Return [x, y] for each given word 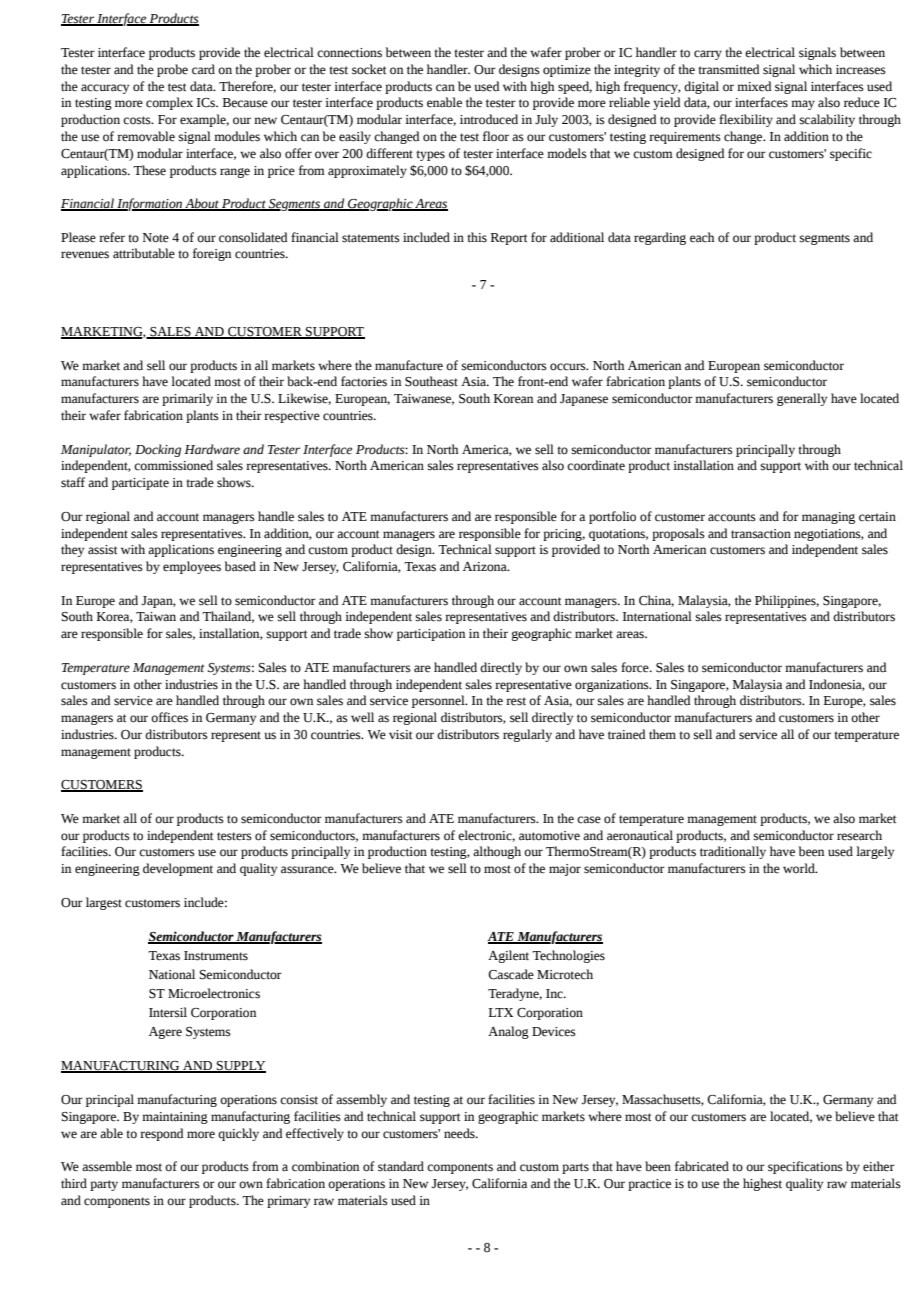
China [656, 601]
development [178, 869]
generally [802, 399]
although [497, 852]
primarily [187, 399]
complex [169, 103]
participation [431, 635]
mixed [754, 86]
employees [192, 567]
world [800, 868]
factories [364, 381]
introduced [489, 119]
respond [162, 1134]
